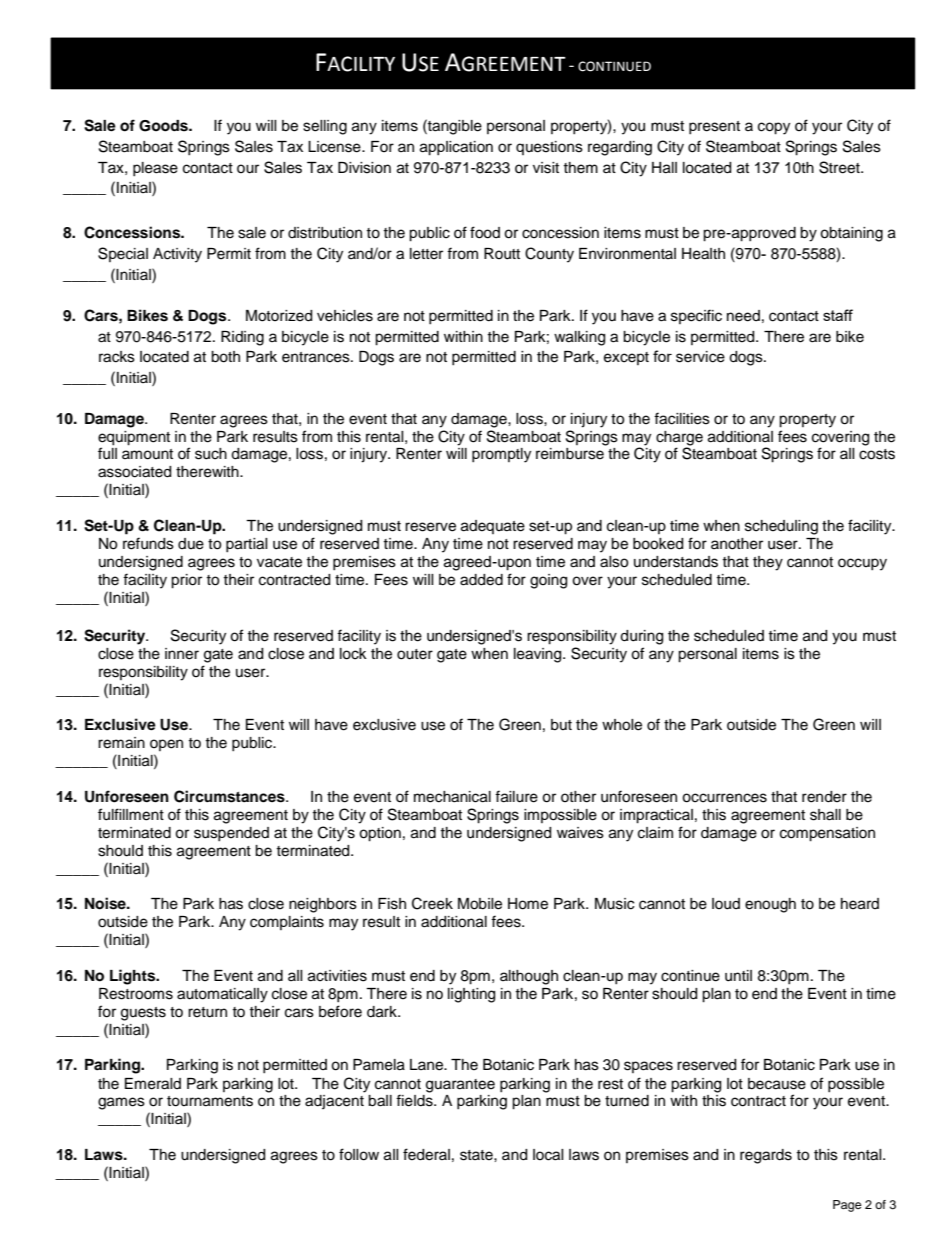 The width and height of the image is (952, 1233). Describe the element at coordinates (774, 128) in the image. I see `copy` at that location.
